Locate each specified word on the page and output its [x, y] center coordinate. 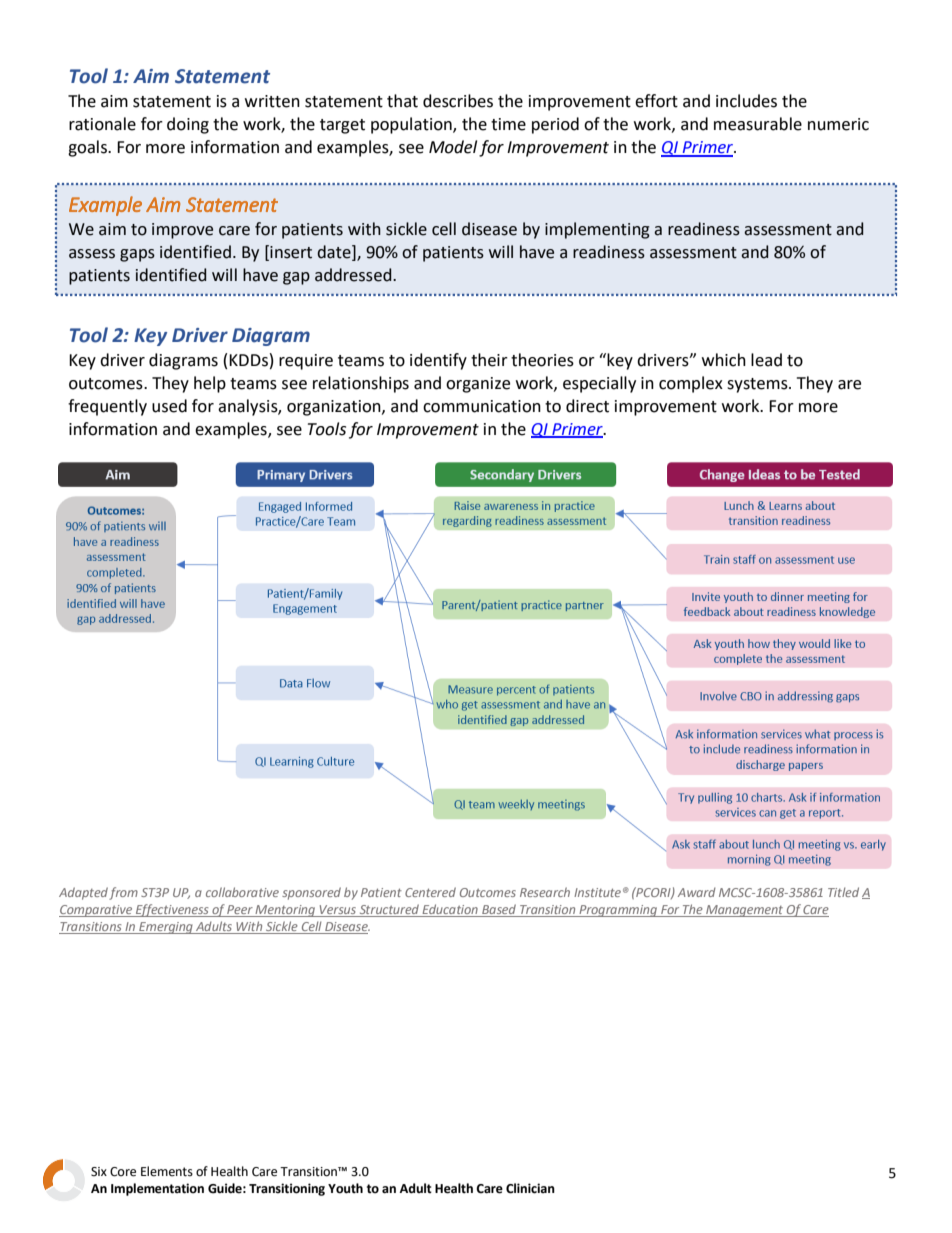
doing [188, 125]
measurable [758, 124]
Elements [167, 1171]
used [169, 406]
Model [453, 147]
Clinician [530, 1188]
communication [482, 406]
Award [697, 892]
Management [745, 911]
